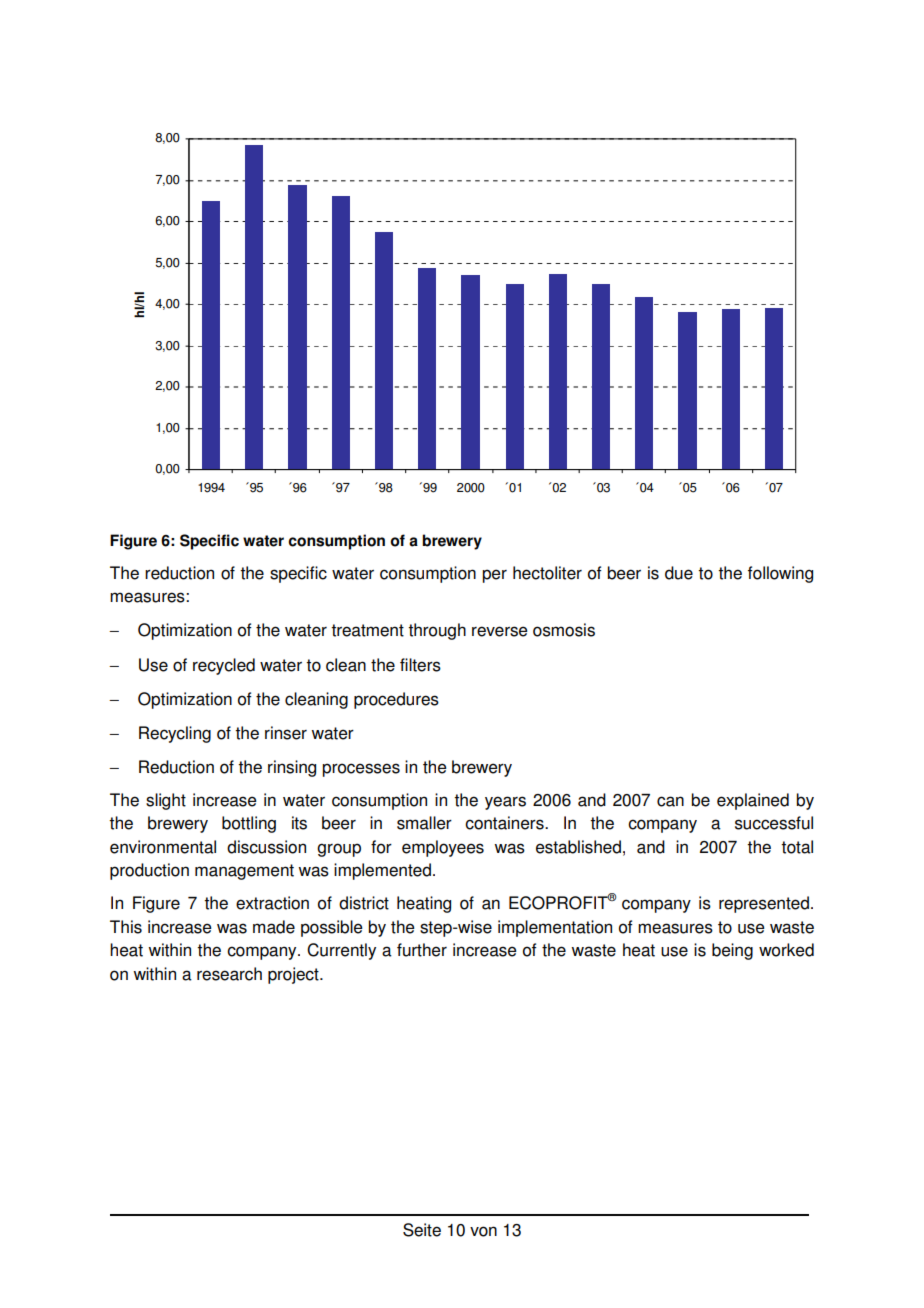  I want to click on recycled, so click(224, 666).
